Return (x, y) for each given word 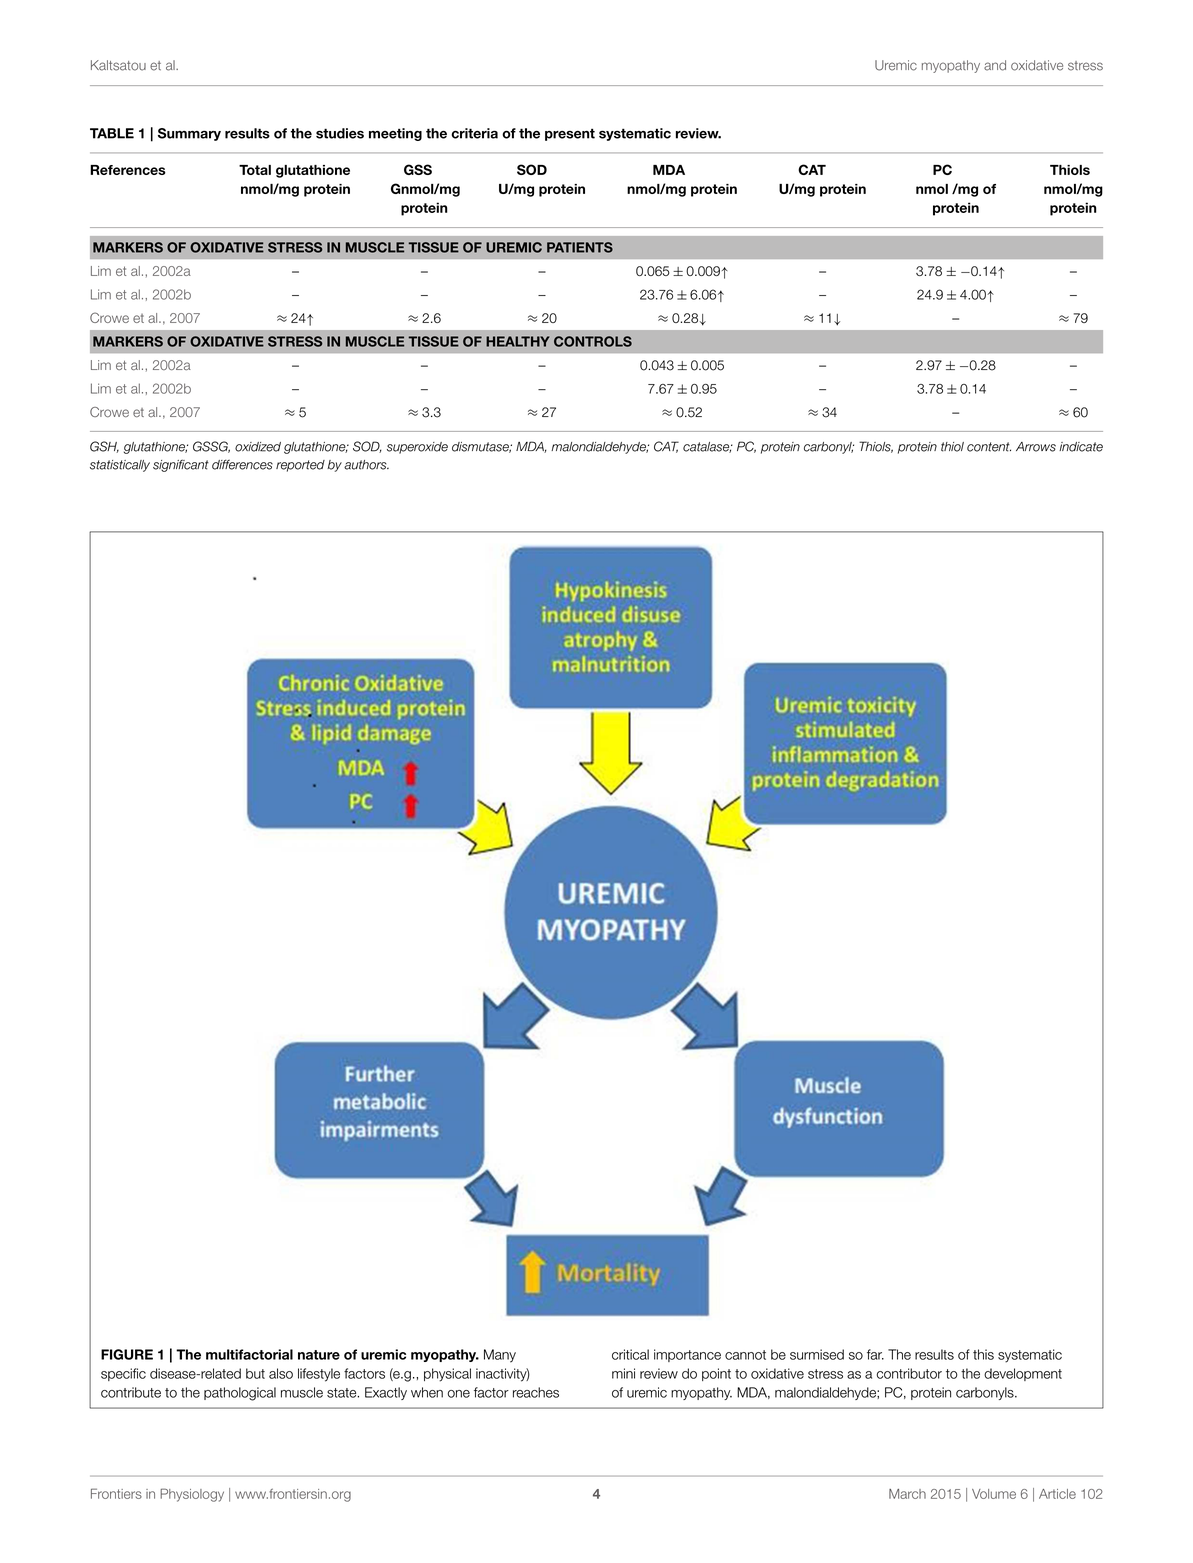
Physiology (192, 1495)
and (995, 65)
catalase (707, 447)
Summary (189, 134)
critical (630, 1354)
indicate (1081, 447)
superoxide (417, 448)
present (570, 135)
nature (319, 1355)
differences (242, 464)
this (983, 1354)
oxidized (258, 447)
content (989, 447)
